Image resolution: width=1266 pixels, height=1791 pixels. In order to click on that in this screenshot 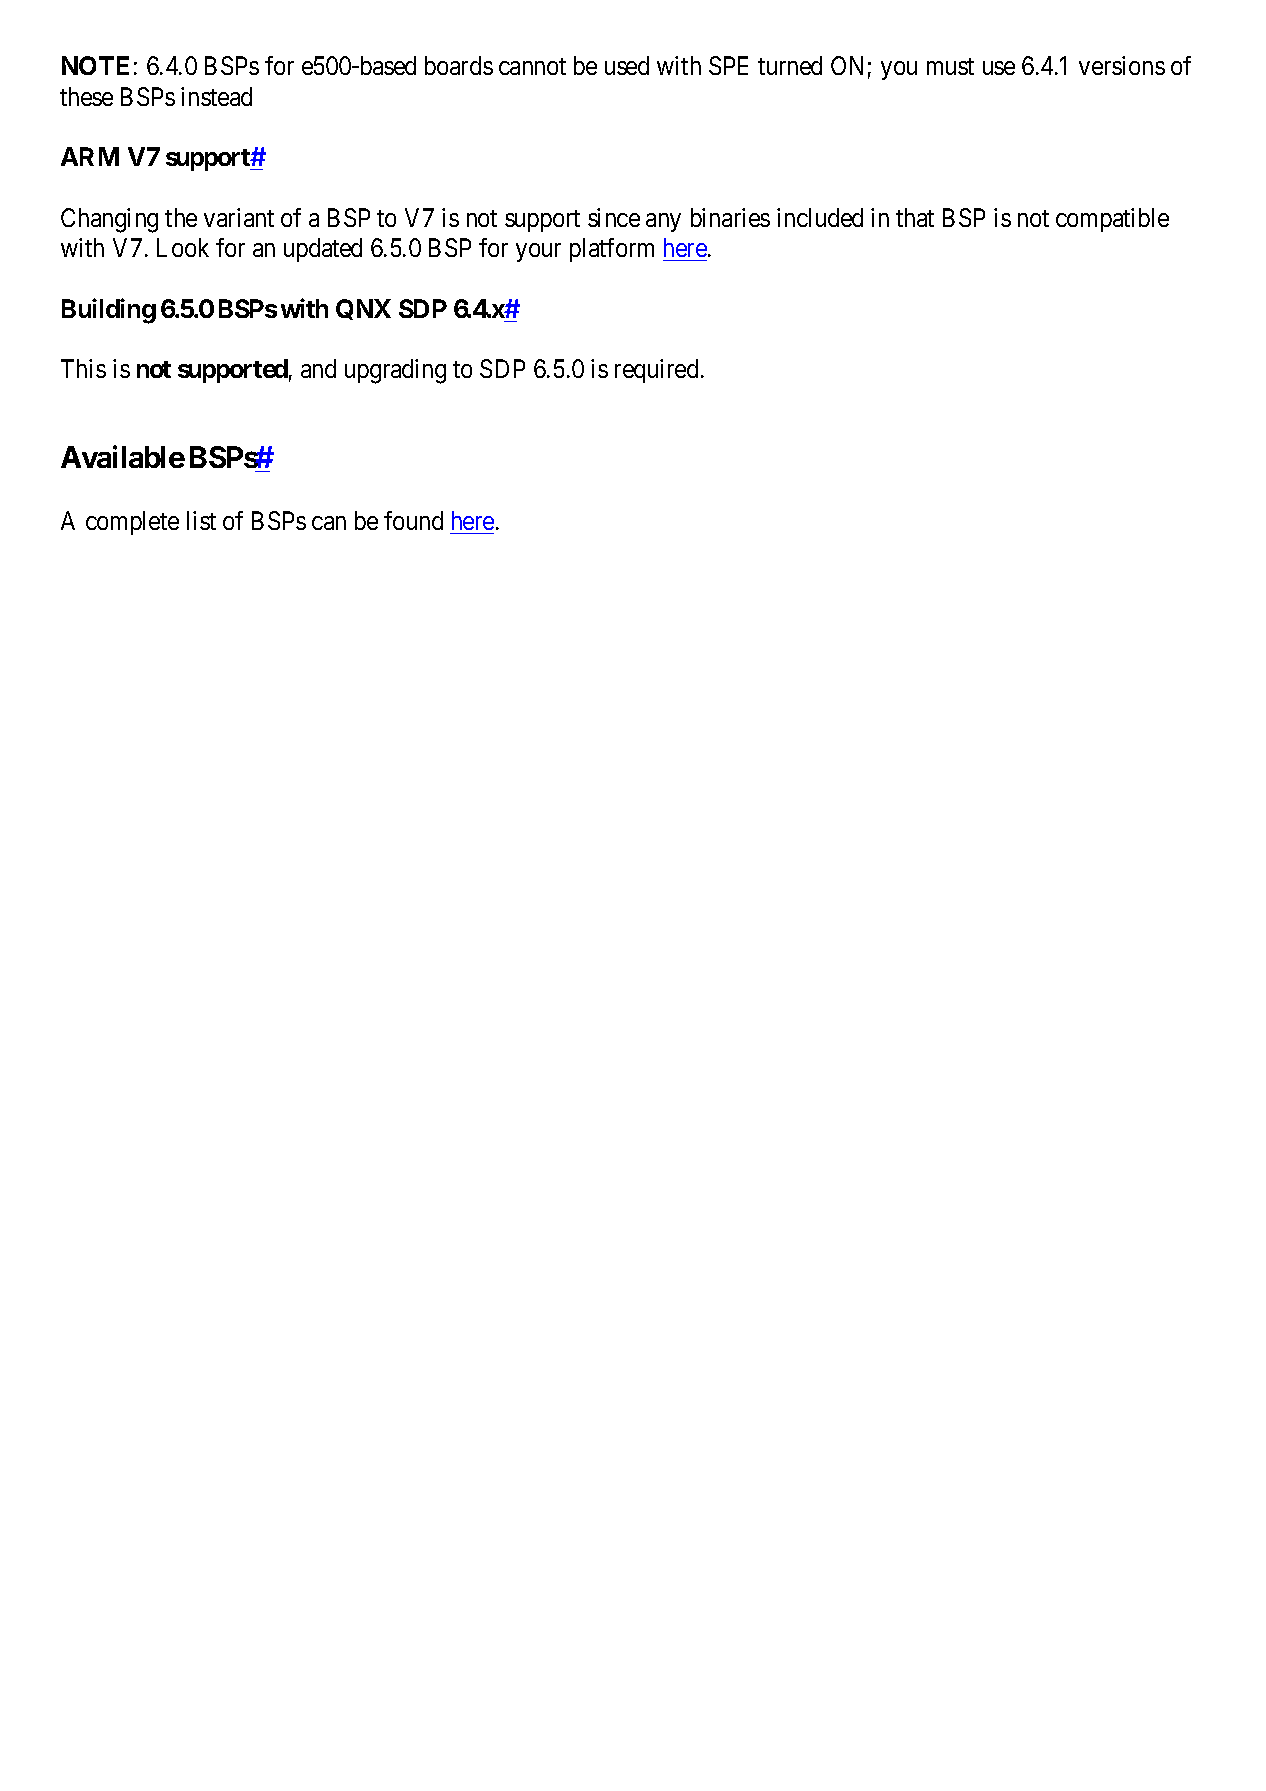, I will do `click(915, 217)`.
